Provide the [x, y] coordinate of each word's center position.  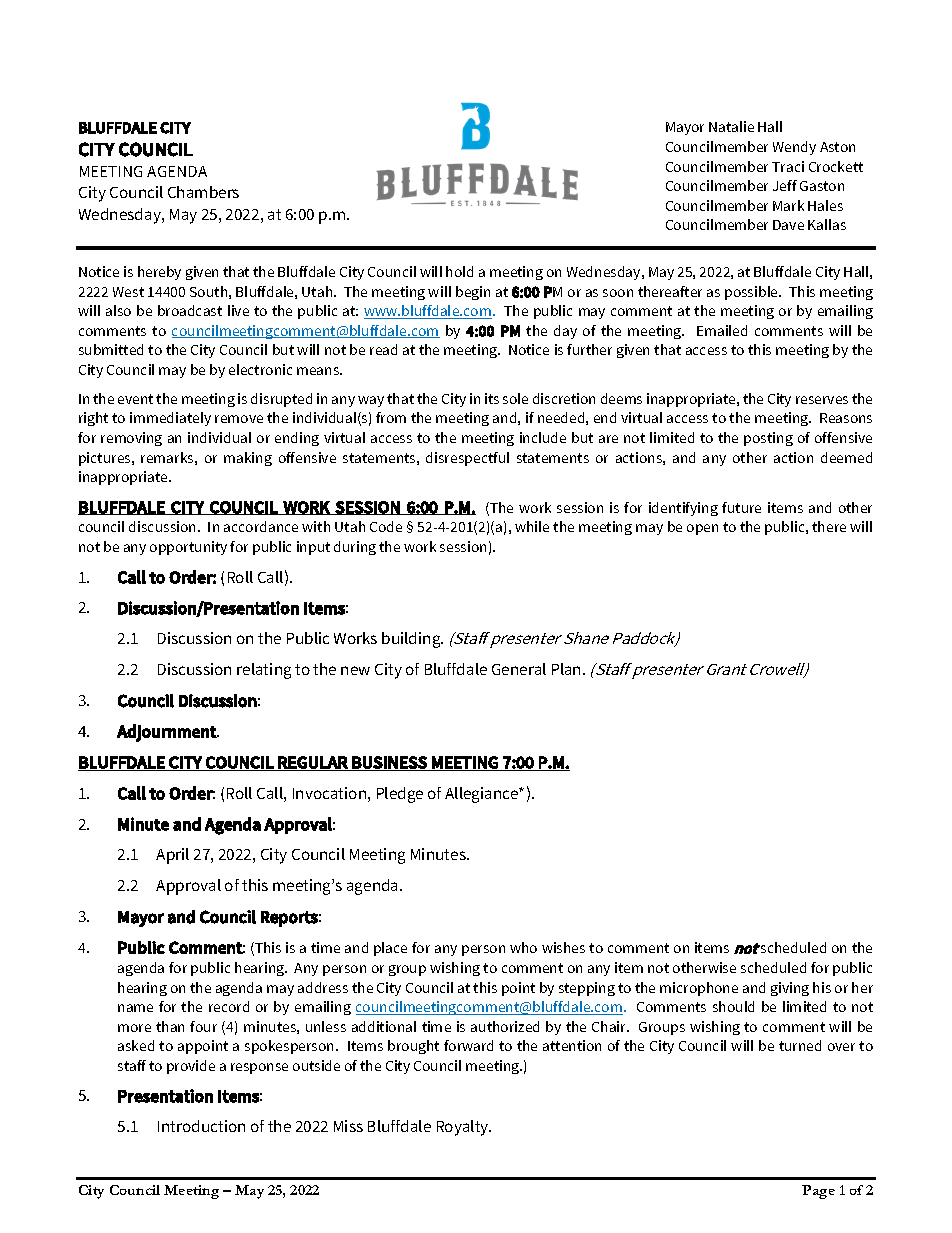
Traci [788, 166]
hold [459, 271]
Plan [566, 669]
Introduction [201, 1126]
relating [264, 671]
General [519, 669]
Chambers [203, 192]
